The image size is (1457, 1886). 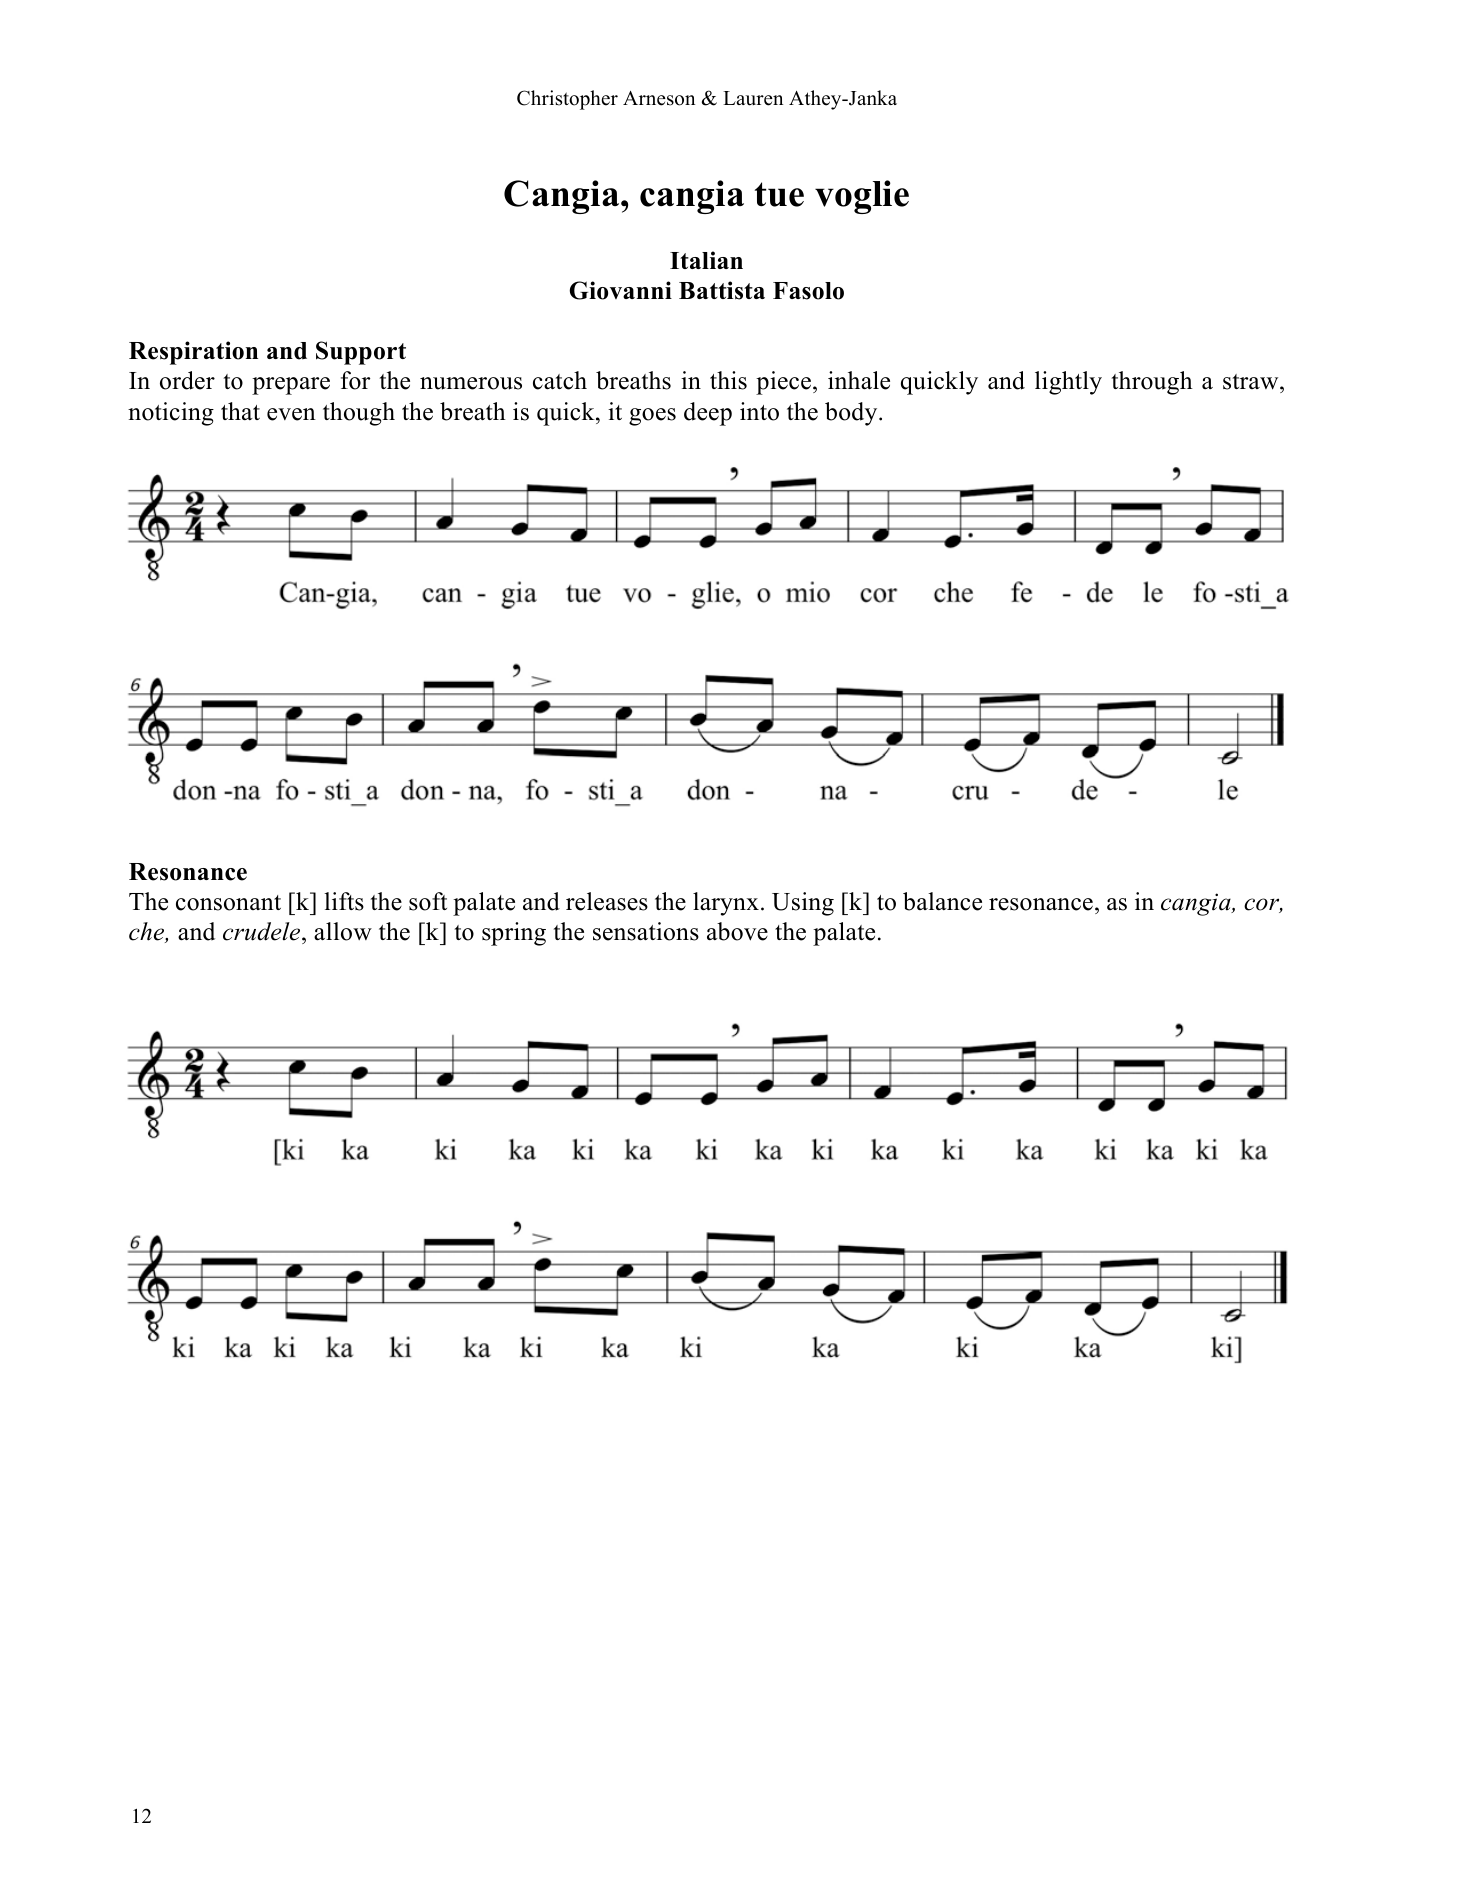 What do you see at coordinates (567, 100) in the screenshot?
I see `Christopher` at bounding box center [567, 100].
